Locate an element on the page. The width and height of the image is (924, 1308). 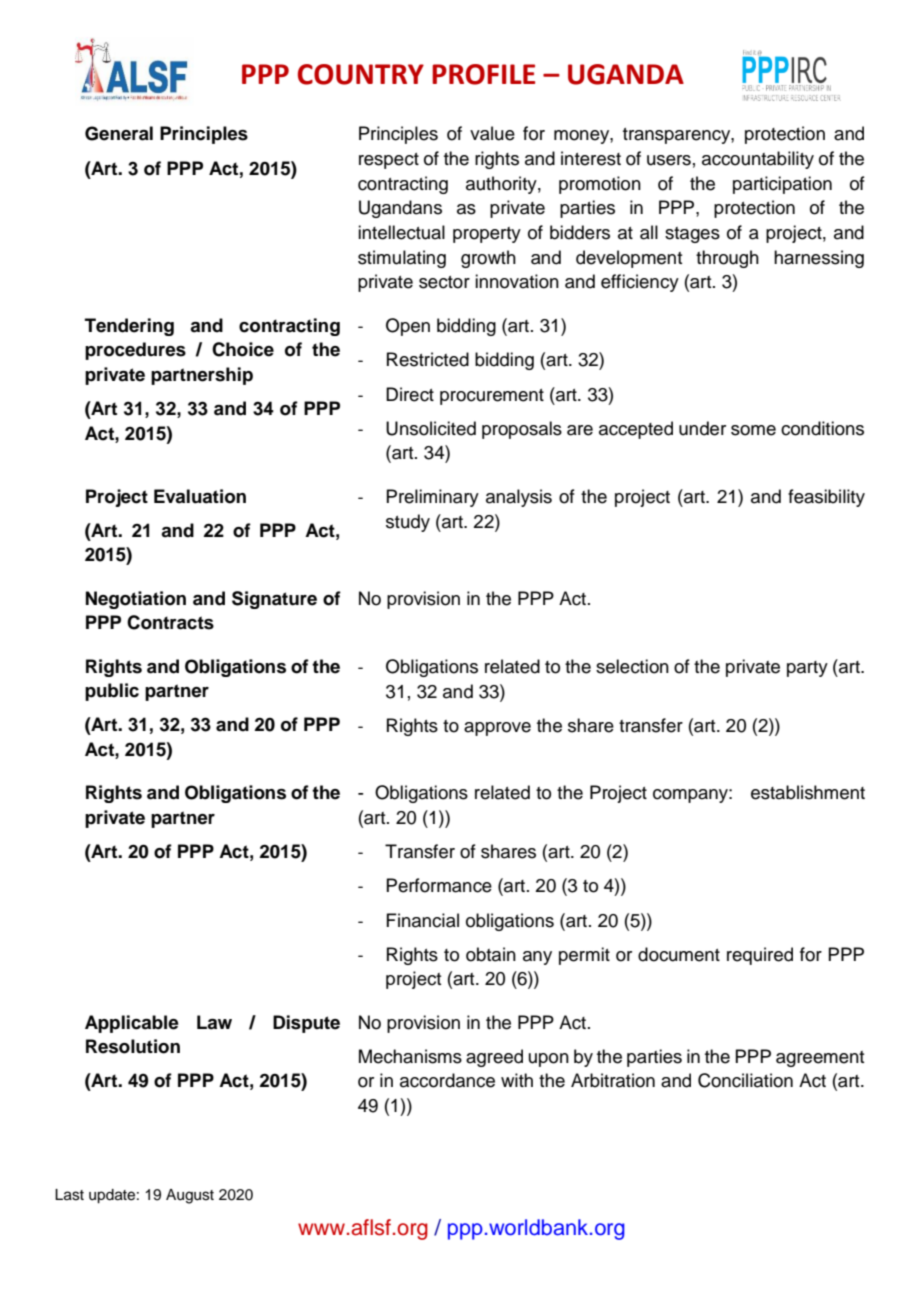
public is located at coordinates (112, 692).
